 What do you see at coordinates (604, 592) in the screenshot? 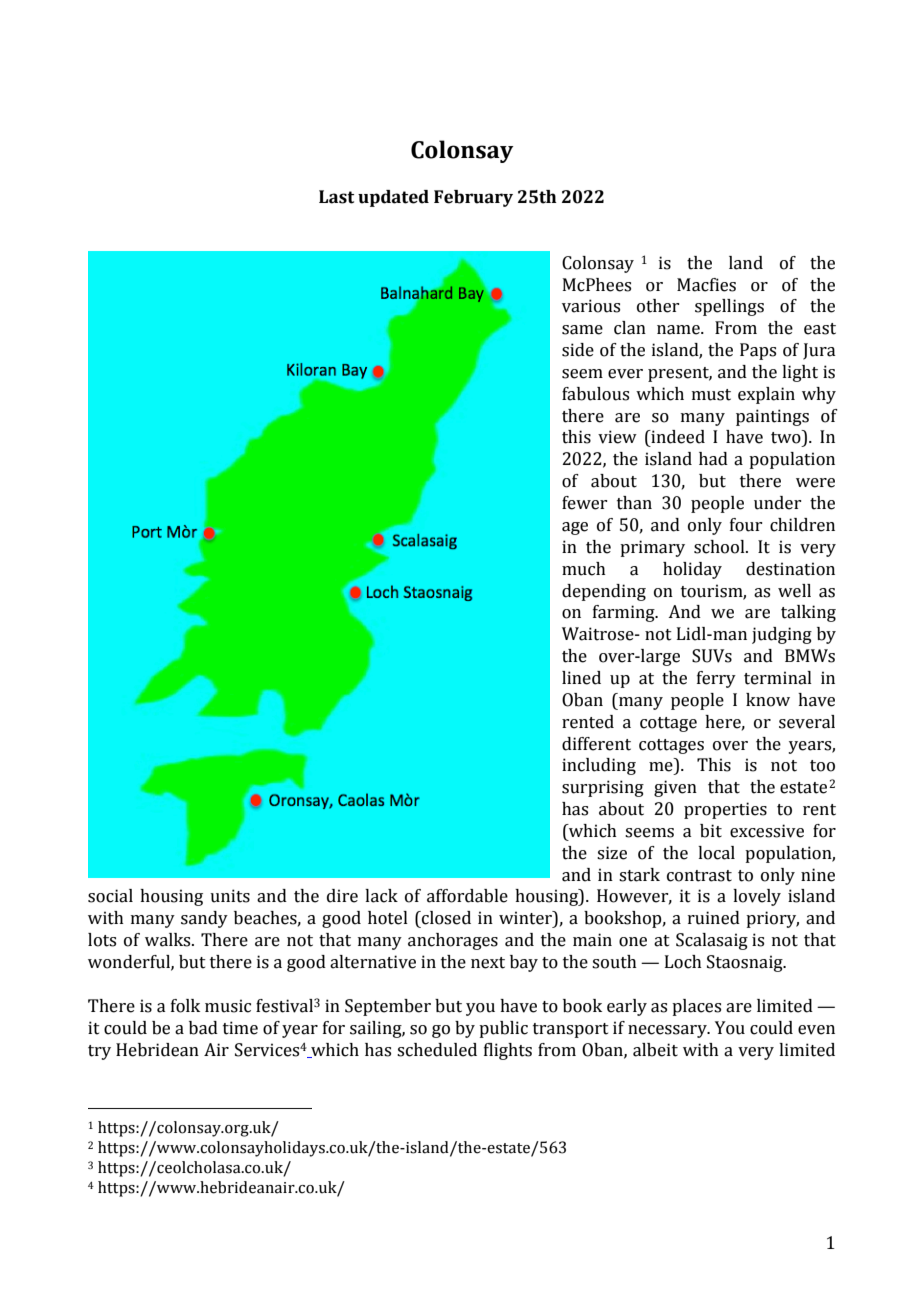
I see `depending` at bounding box center [604, 592].
